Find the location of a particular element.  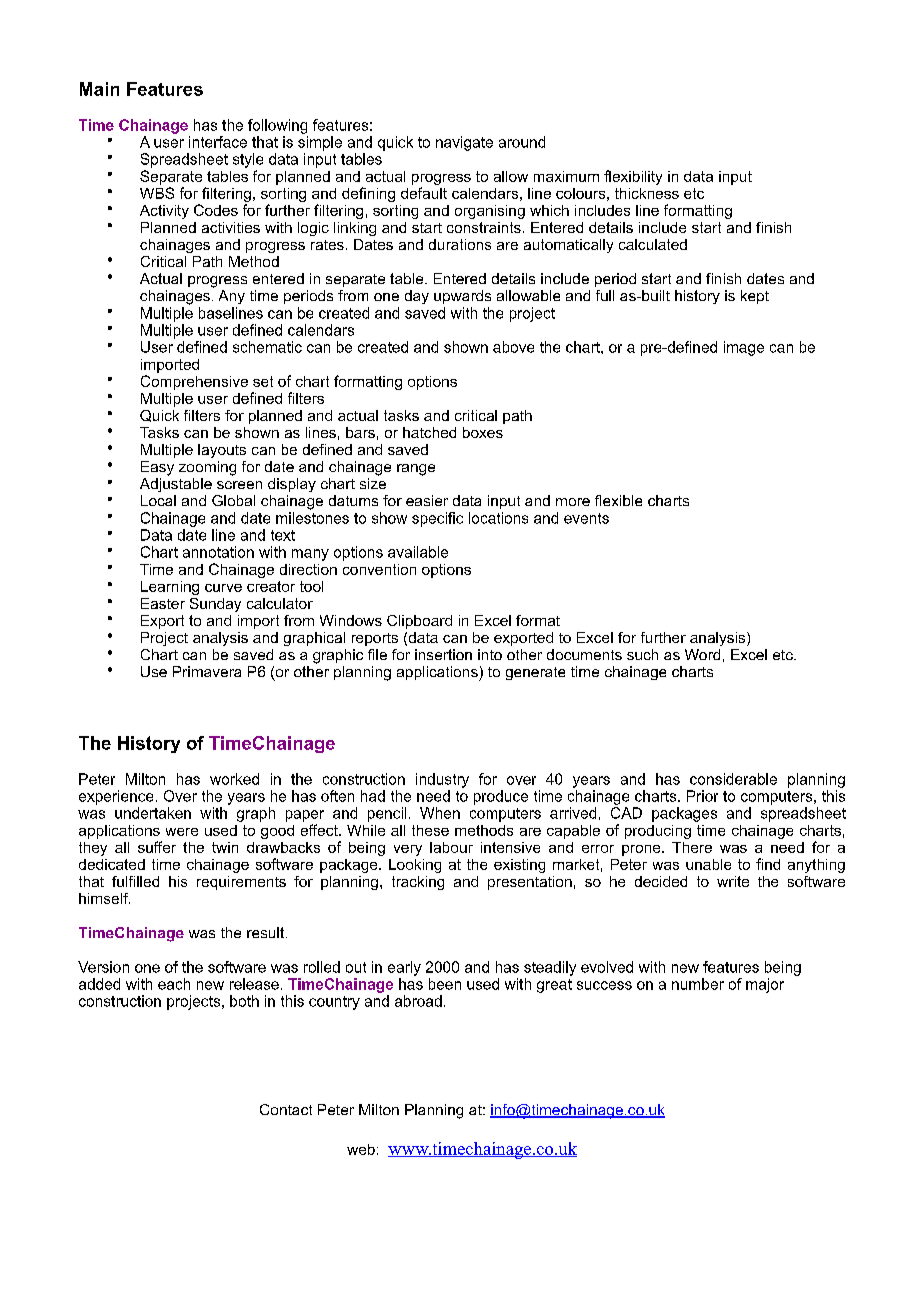

Comprehensive is located at coordinates (194, 382).
